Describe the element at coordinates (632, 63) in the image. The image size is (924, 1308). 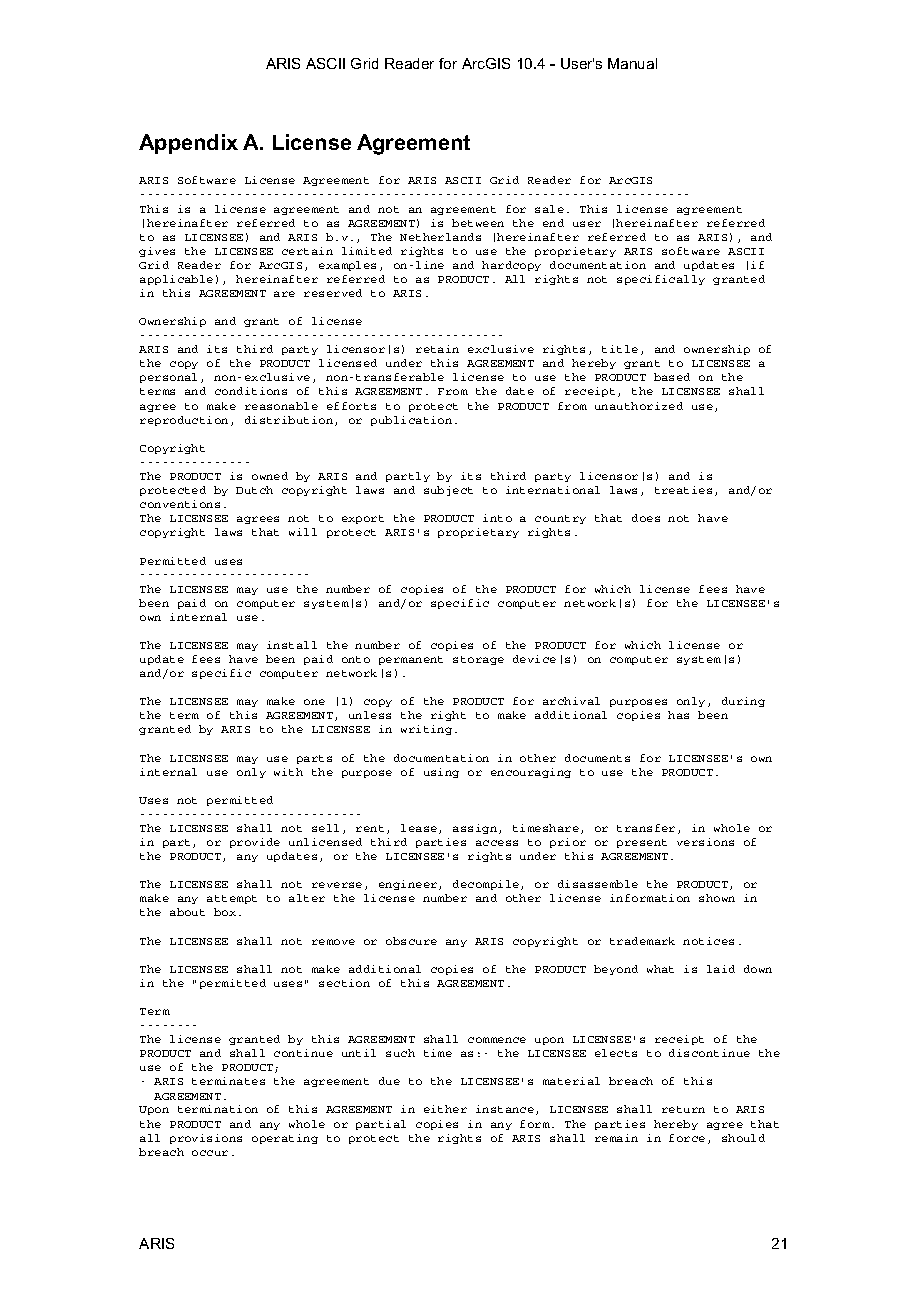
I see `Manual` at that location.
